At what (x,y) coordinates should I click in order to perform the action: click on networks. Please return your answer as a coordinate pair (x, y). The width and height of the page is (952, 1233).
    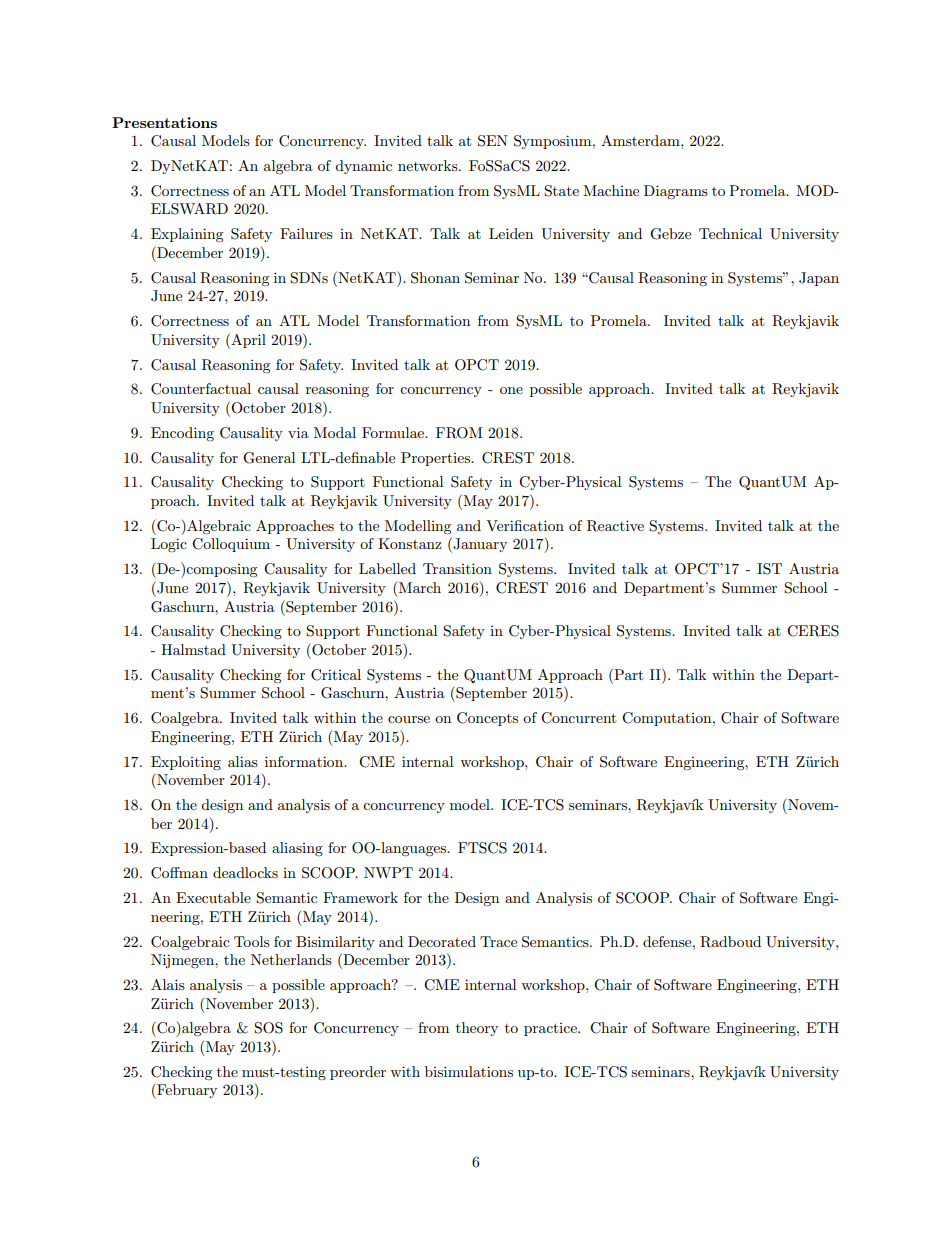
    Looking at the image, I should click on (429, 165).
